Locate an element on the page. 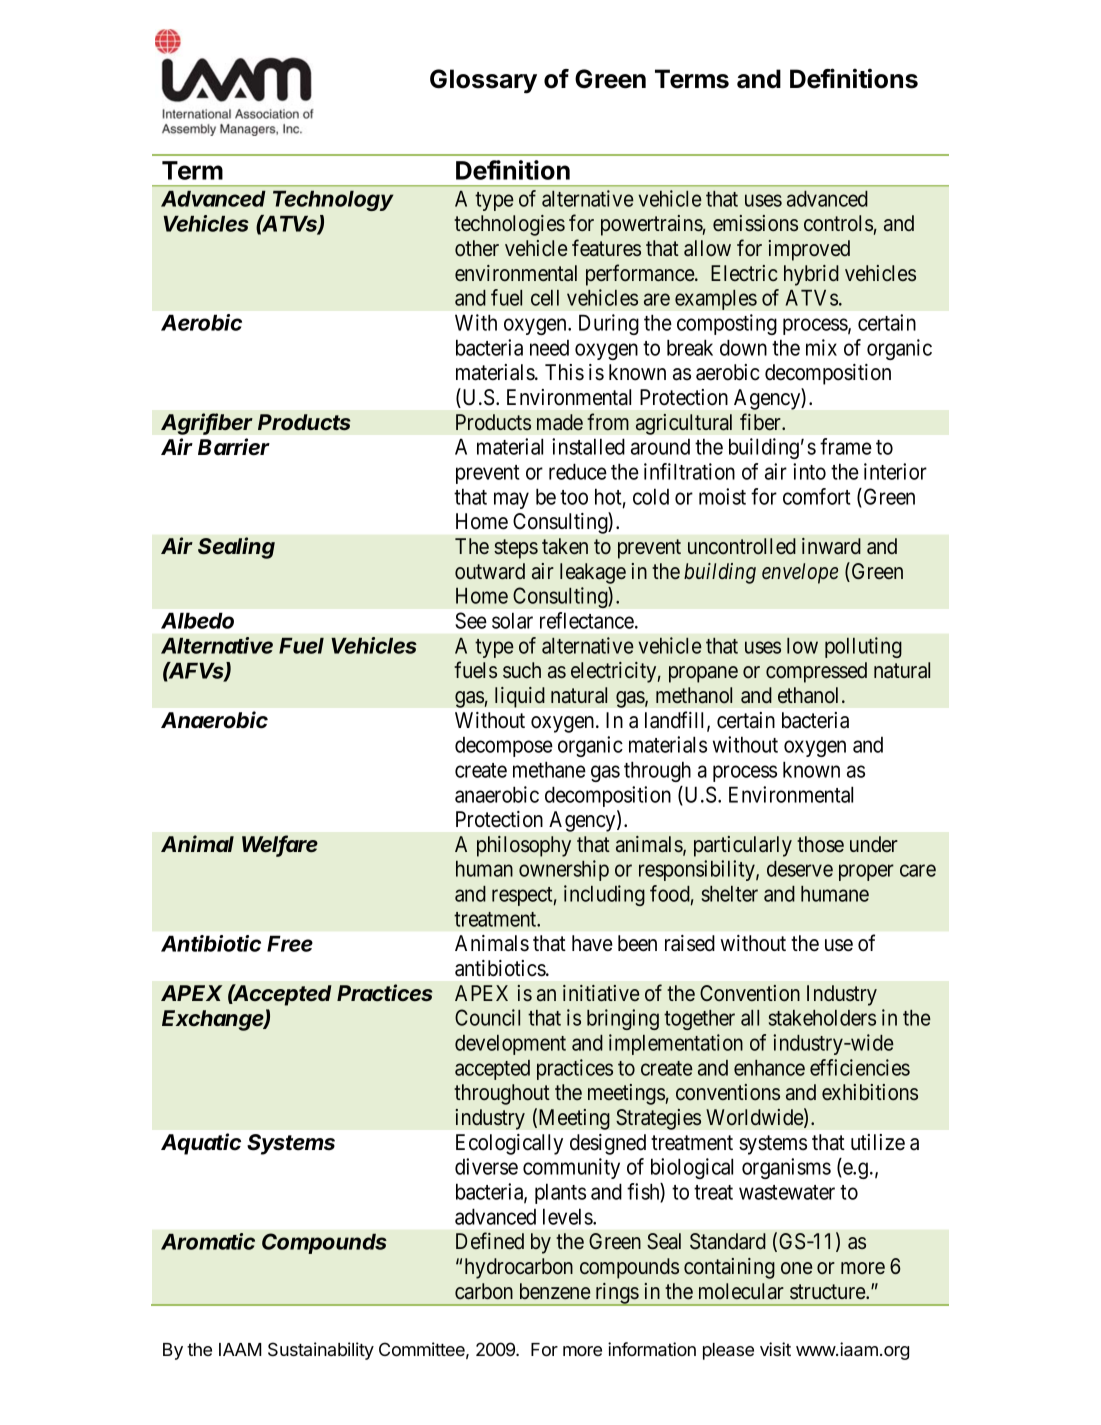 The height and width of the image is (1425, 1101). Sustainability is located at coordinates (321, 1351).
